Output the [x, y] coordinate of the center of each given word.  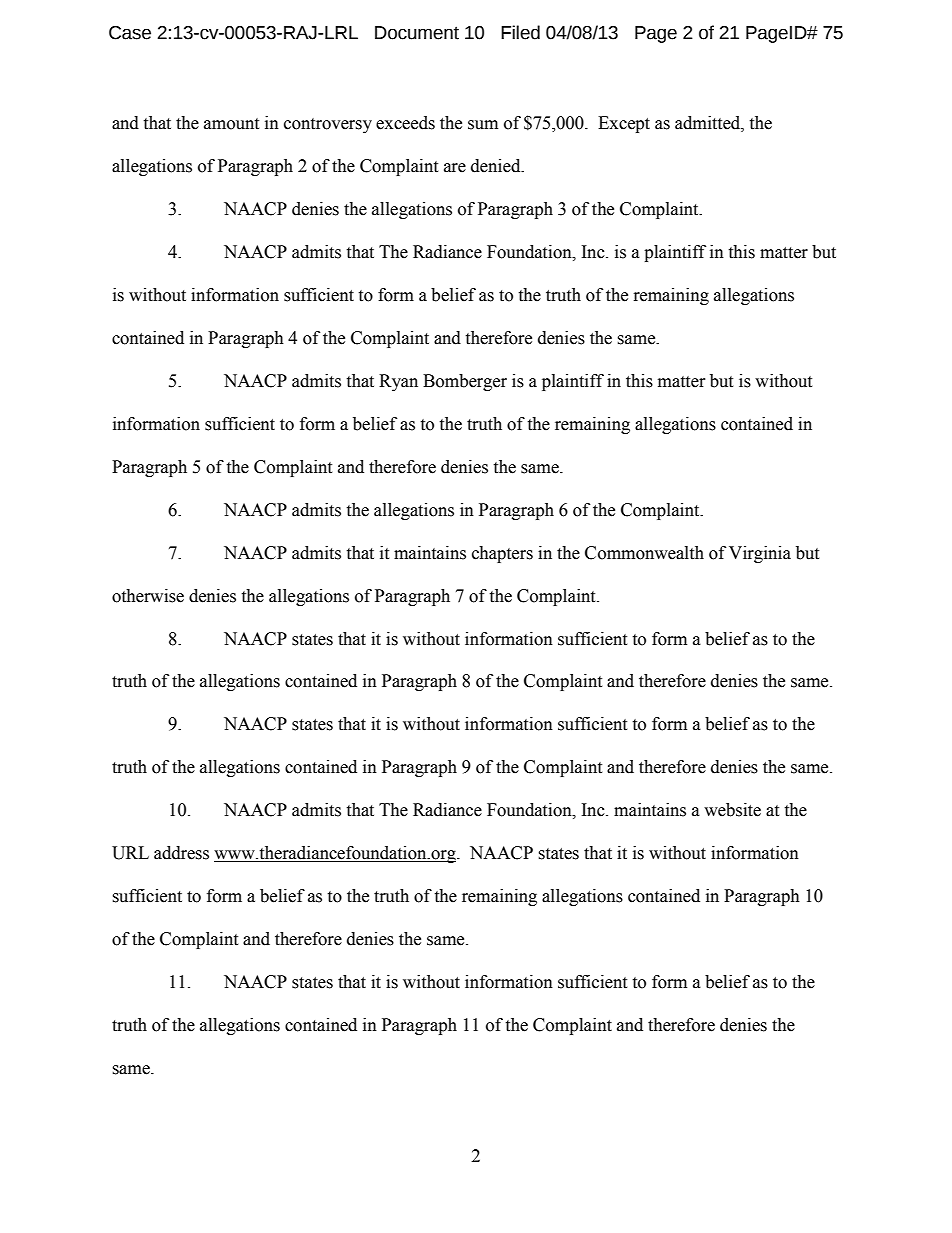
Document [417, 33]
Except [624, 124]
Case [130, 33]
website [732, 810]
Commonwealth [644, 553]
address [181, 853]
